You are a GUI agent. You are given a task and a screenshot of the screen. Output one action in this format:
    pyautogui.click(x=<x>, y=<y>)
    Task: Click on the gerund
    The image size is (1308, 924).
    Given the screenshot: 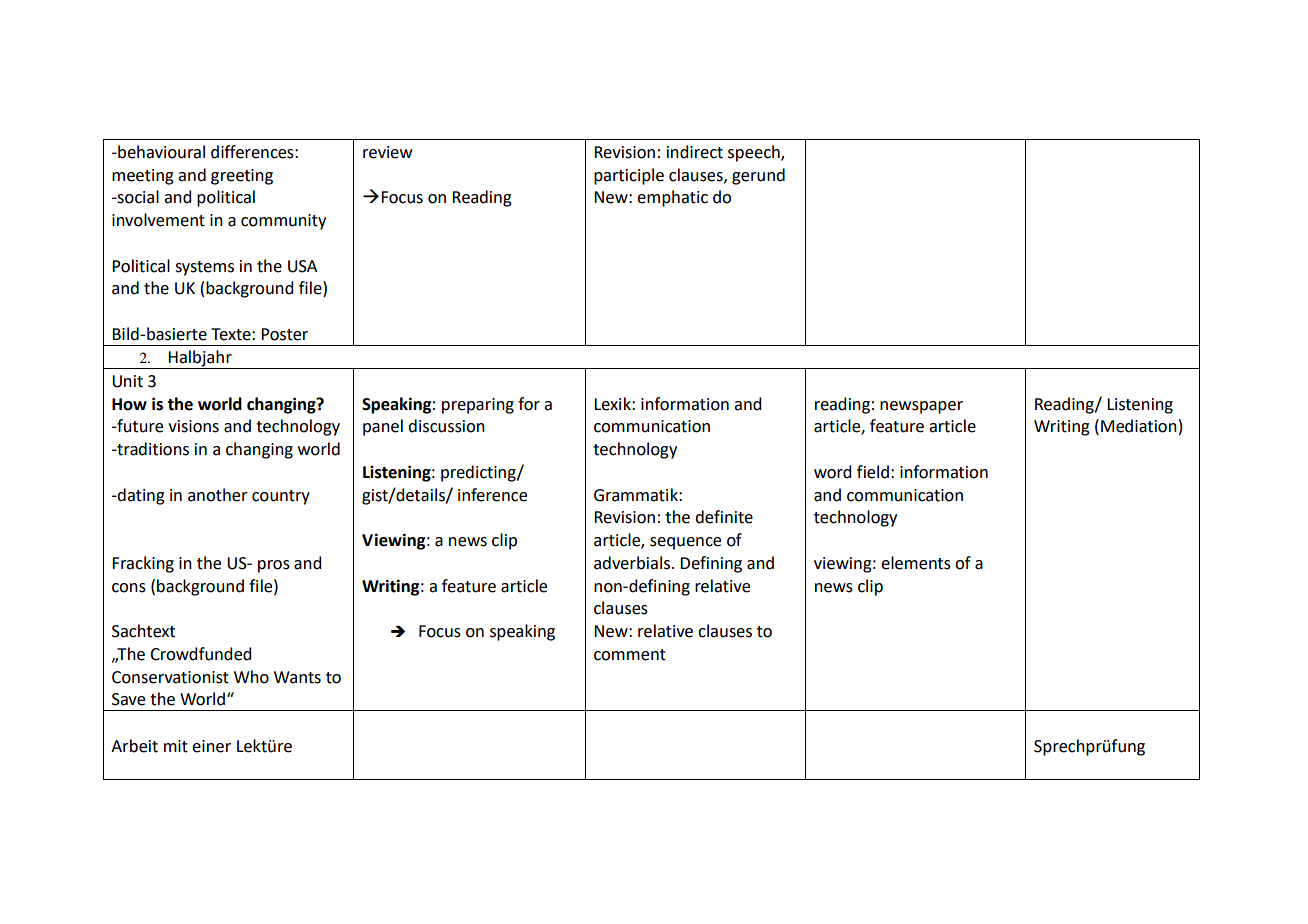 What is the action you would take?
    pyautogui.click(x=758, y=176)
